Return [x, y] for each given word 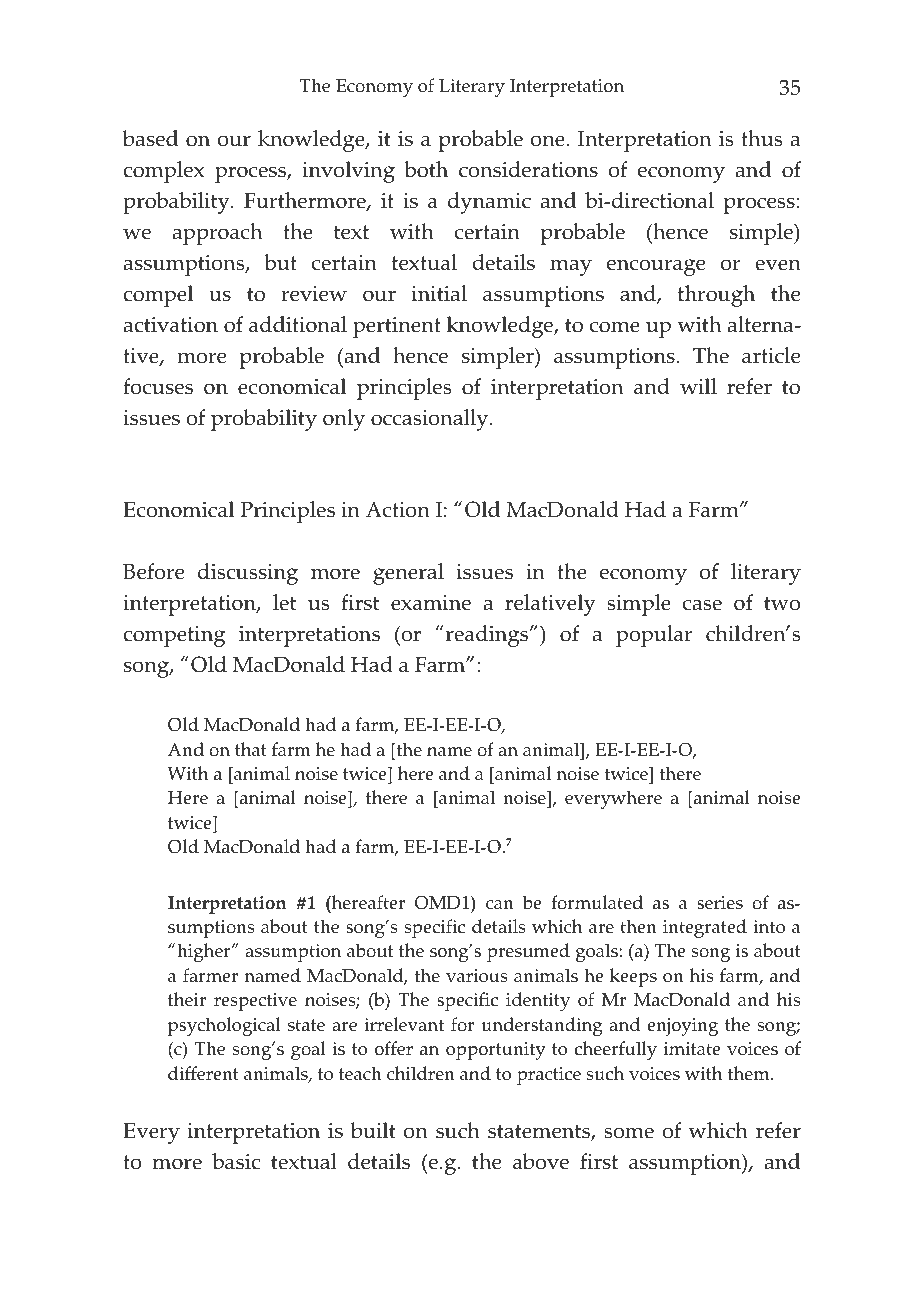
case [702, 605]
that [251, 749]
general [408, 574]
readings [488, 636]
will [698, 386]
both [426, 169]
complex [164, 172]
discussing [248, 574]
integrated [705, 928]
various [477, 976]
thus [761, 138]
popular [654, 636]
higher [205, 952]
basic [236, 1161]
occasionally [431, 420]
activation [171, 325]
